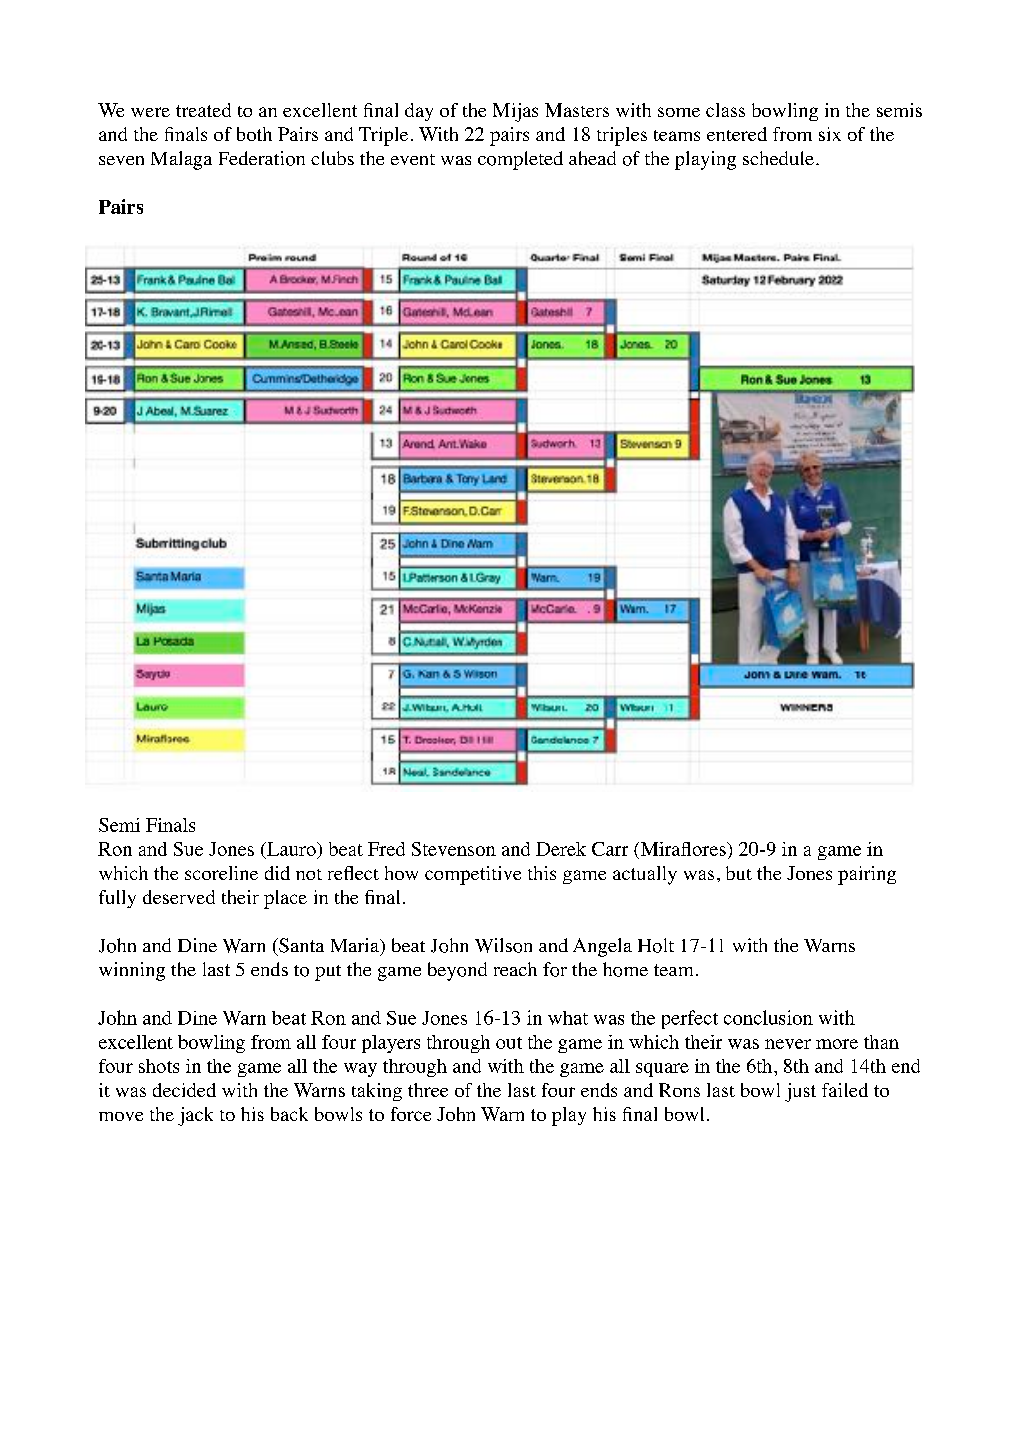 This image has width=1025, height=1450. What do you see at coordinates (386, 849) in the image?
I see `Fred` at bounding box center [386, 849].
